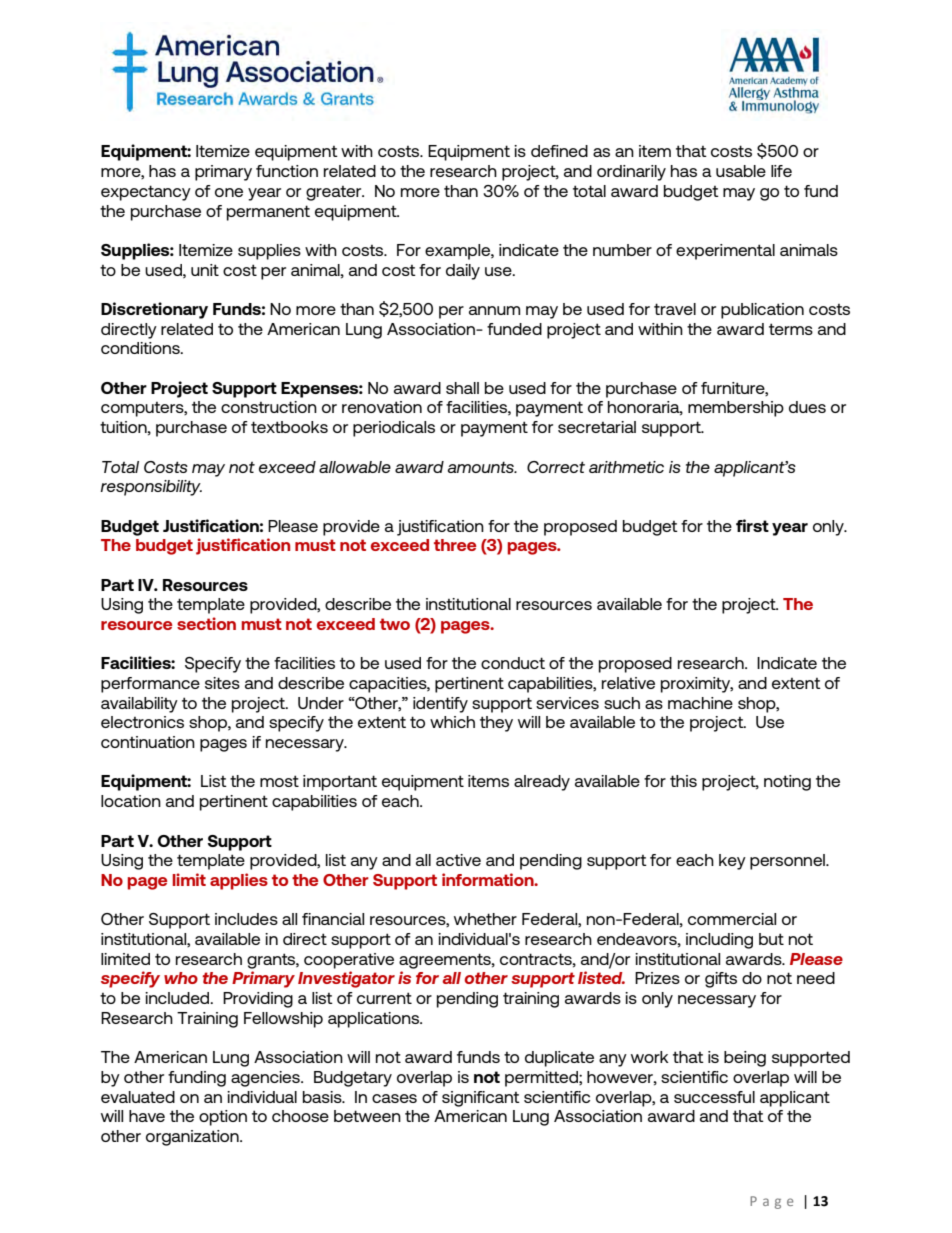 This document has height=1233, width=952. What do you see at coordinates (741, 171) in the document?
I see `usable` at bounding box center [741, 171].
